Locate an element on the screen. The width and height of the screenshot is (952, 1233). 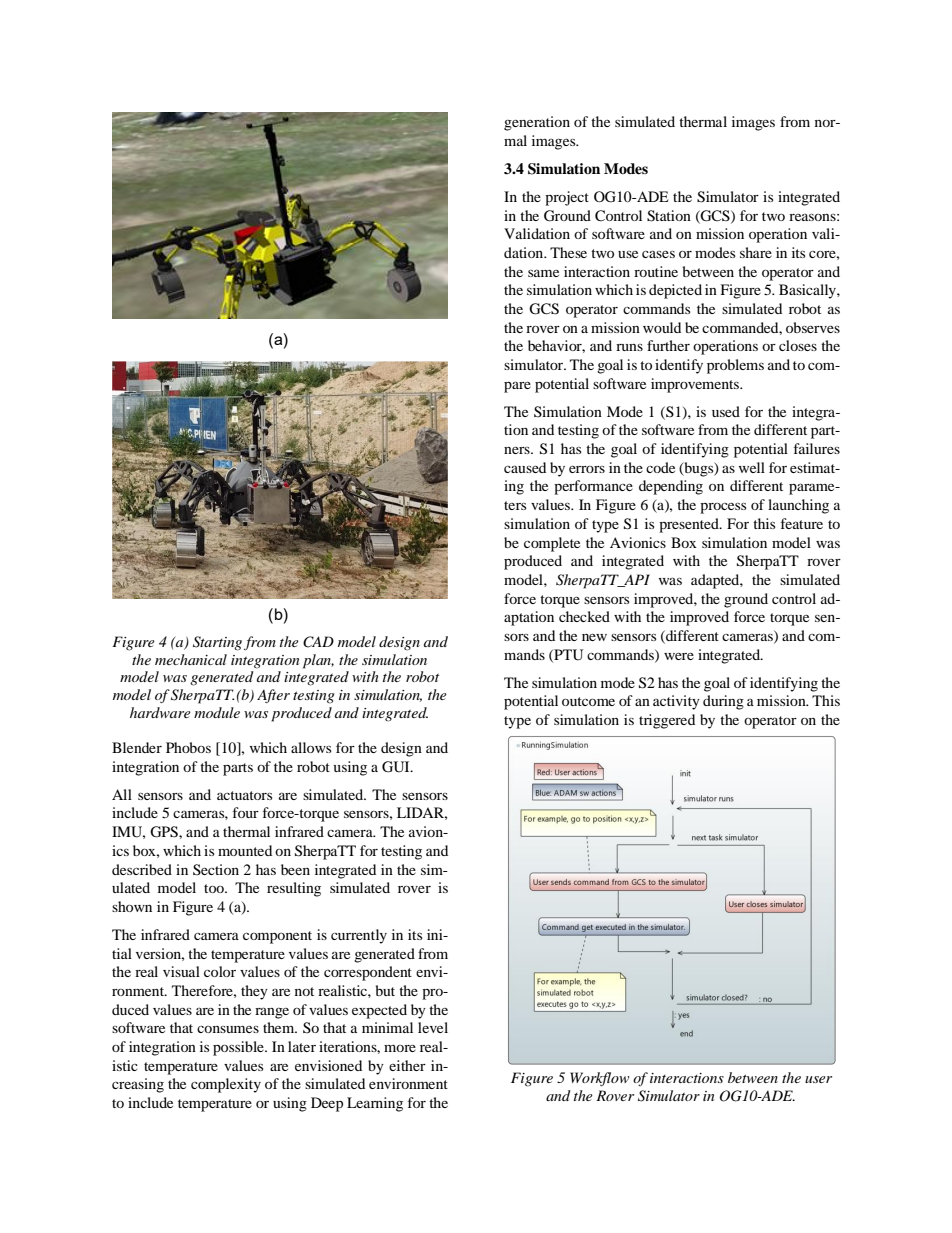
share is located at coordinates (756, 252).
